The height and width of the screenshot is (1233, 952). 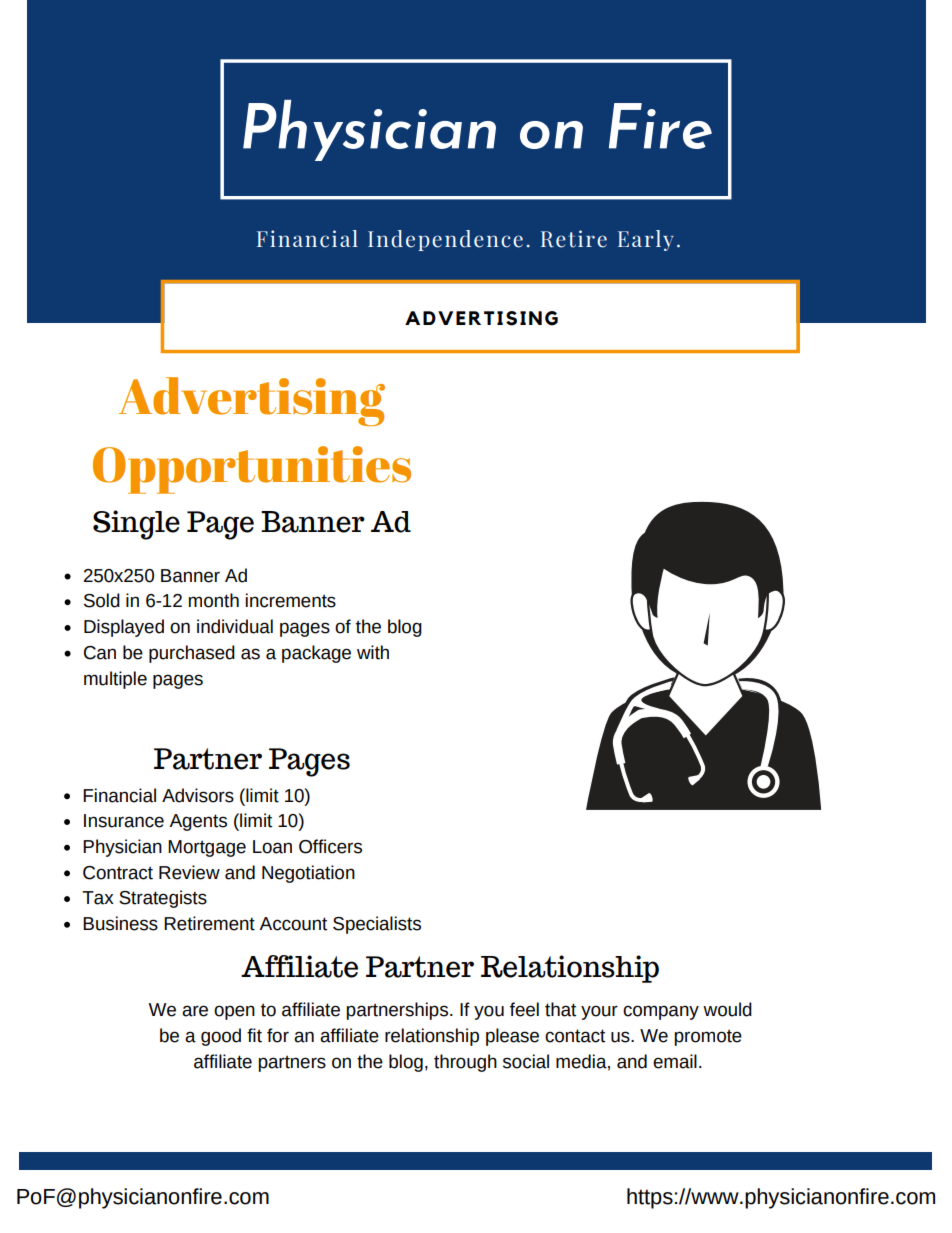 I want to click on company, so click(x=661, y=1012).
